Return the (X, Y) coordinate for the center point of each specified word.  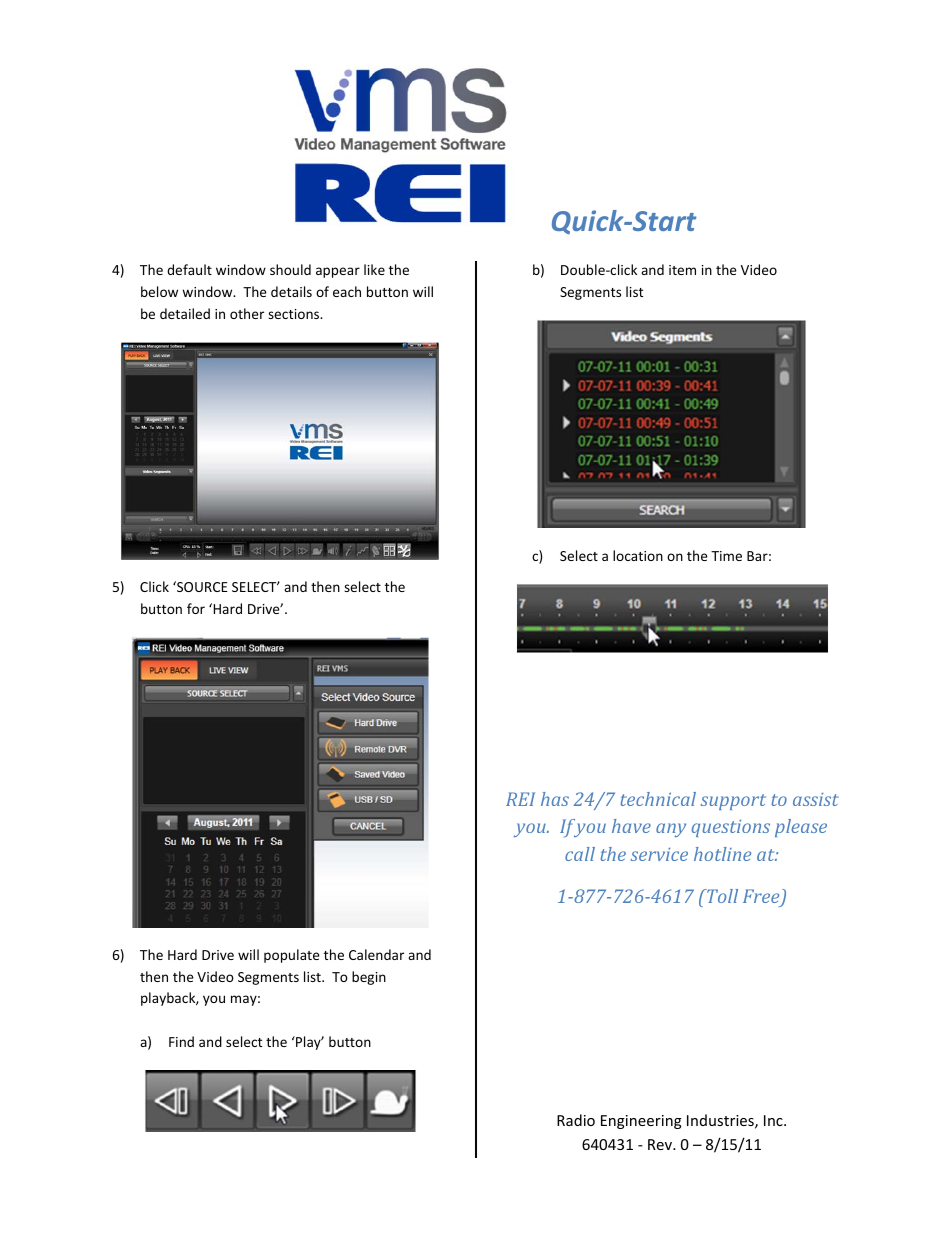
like (374, 269)
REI (520, 799)
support (733, 802)
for (196, 608)
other (247, 313)
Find (181, 1041)
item (682, 270)
